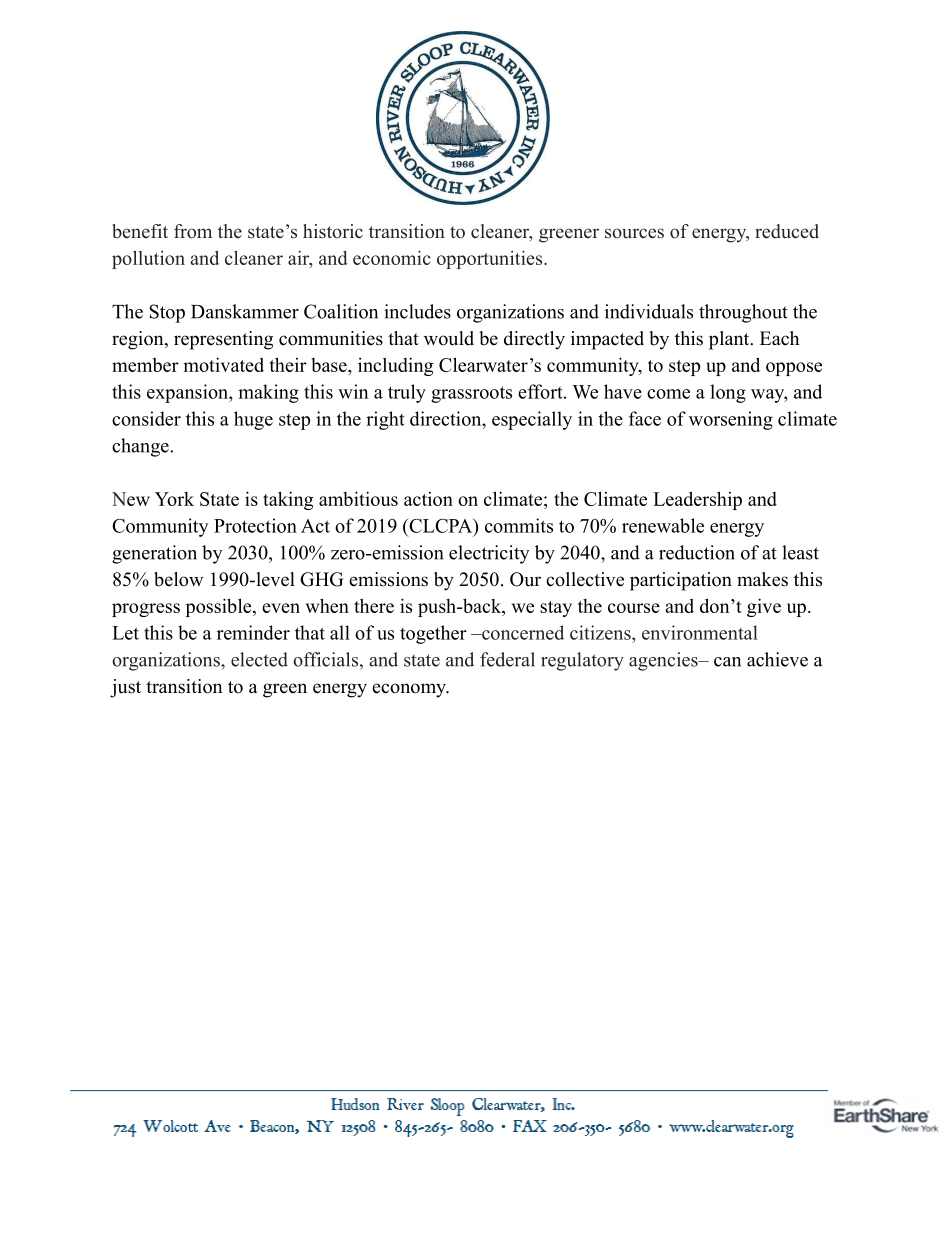 The image size is (952, 1233). What do you see at coordinates (259, 659) in the page?
I see `elected` at bounding box center [259, 659].
